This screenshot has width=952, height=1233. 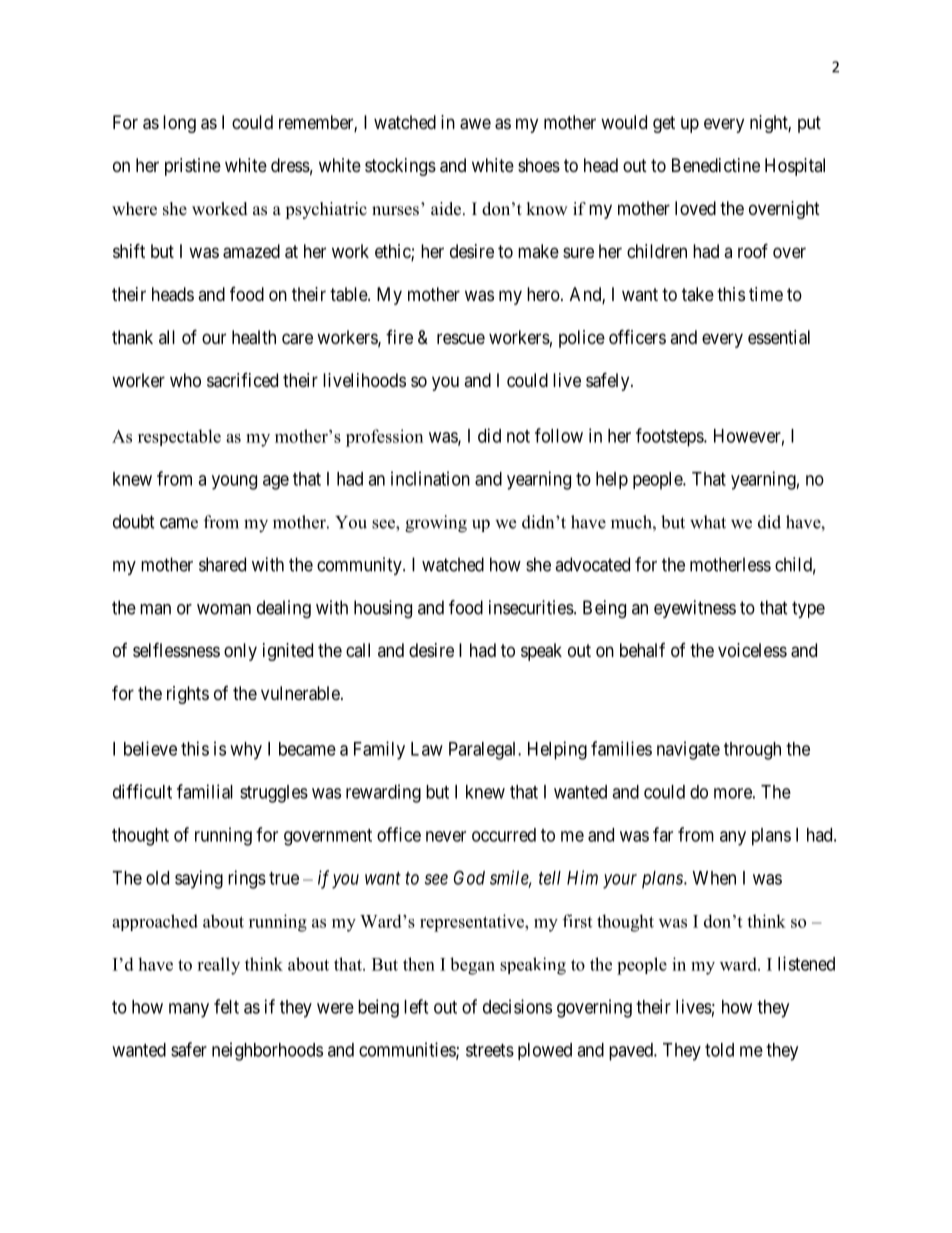 What do you see at coordinates (695, 609) in the screenshot?
I see `eyewitness` at bounding box center [695, 609].
